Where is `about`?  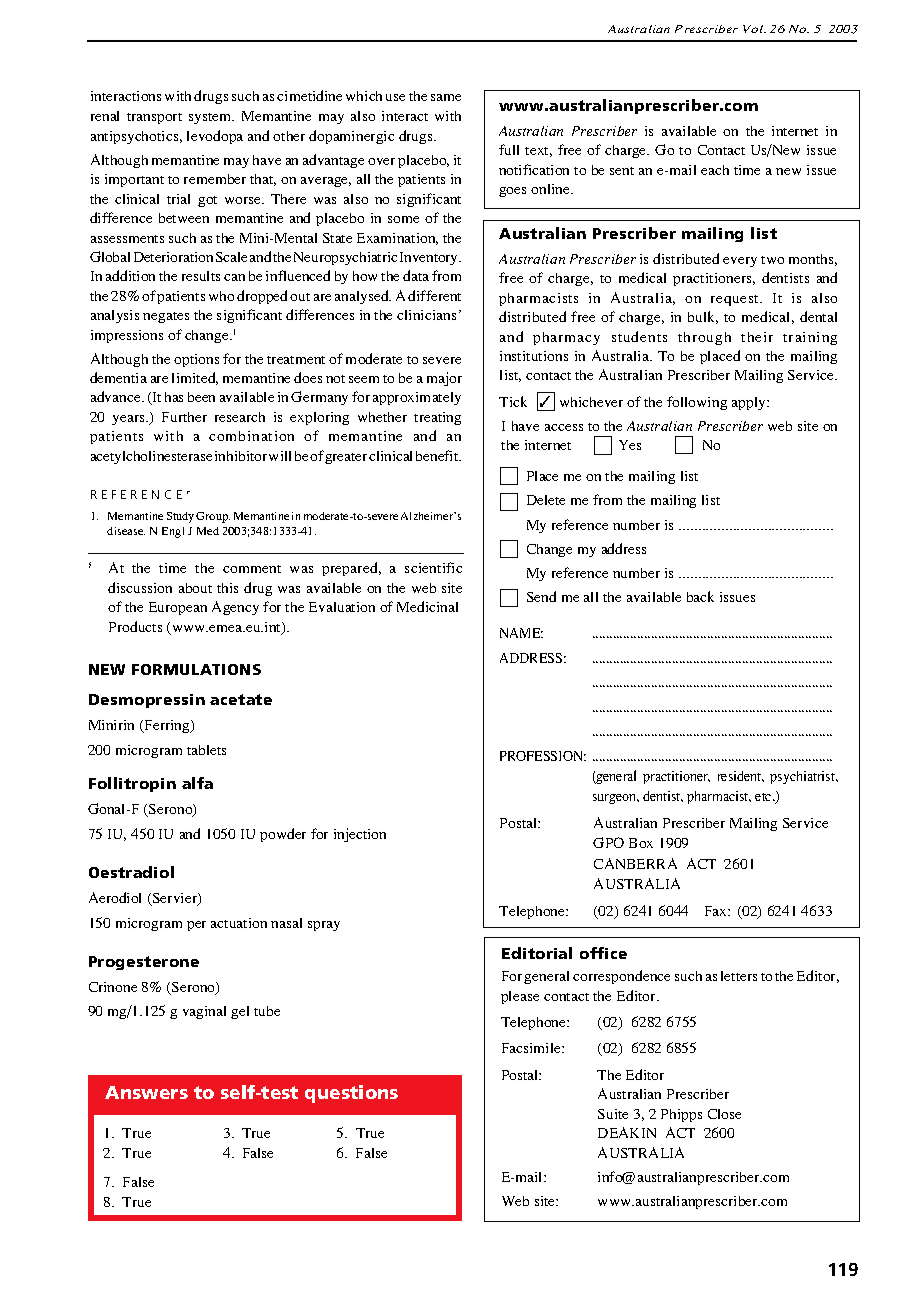 about is located at coordinates (195, 588).
